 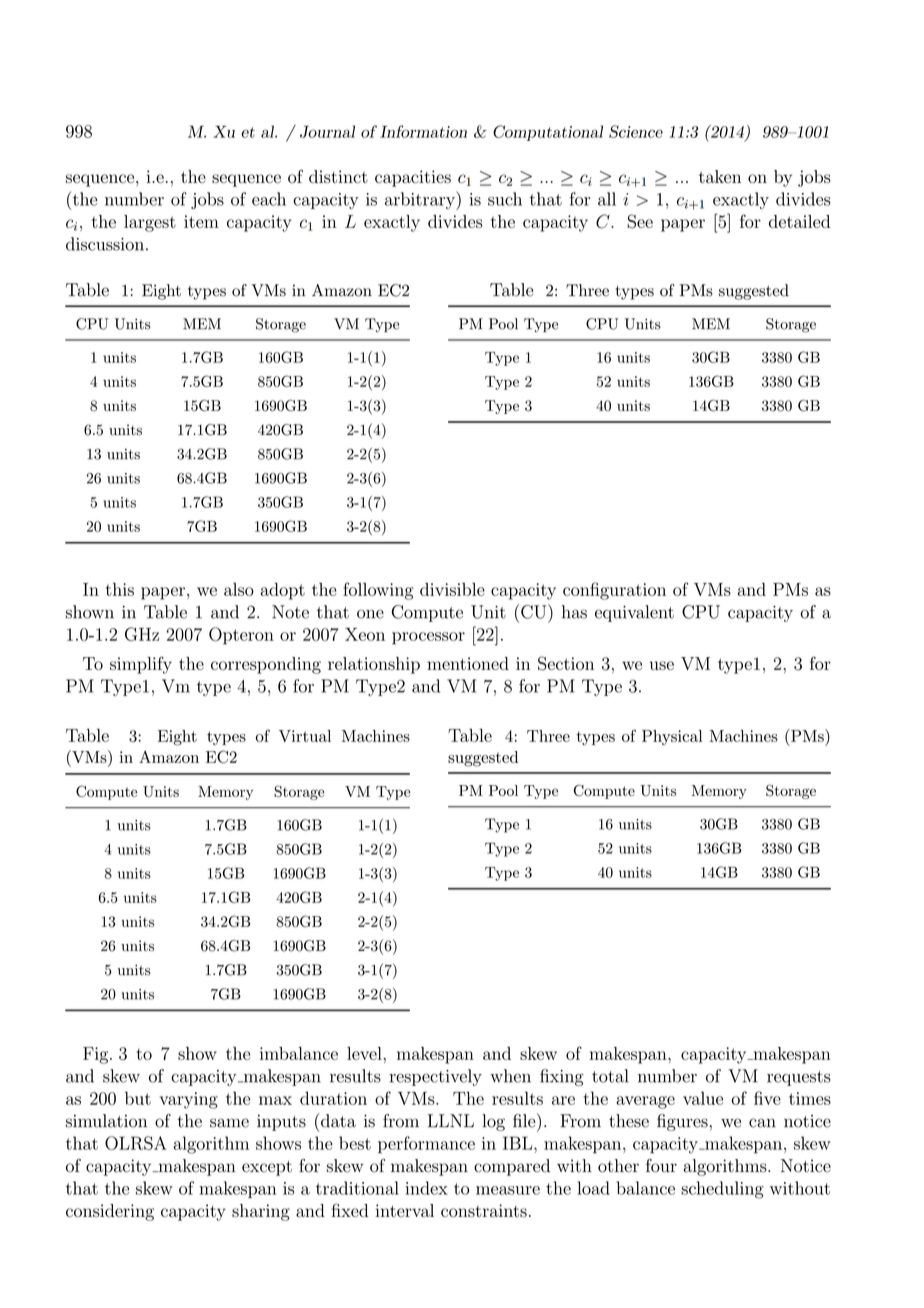 I want to click on varying, so click(x=188, y=1100).
